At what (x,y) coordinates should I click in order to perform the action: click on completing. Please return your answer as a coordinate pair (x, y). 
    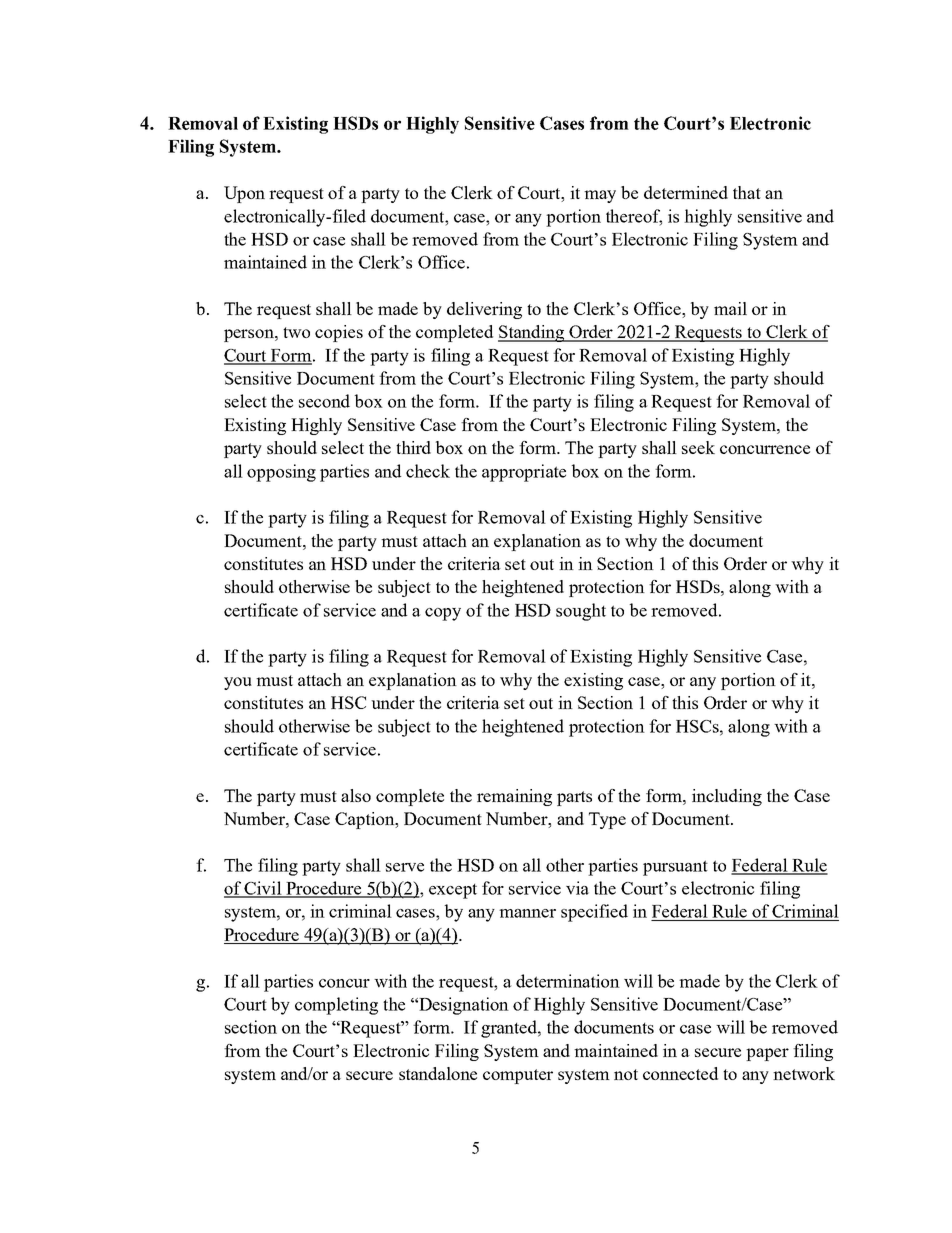
    Looking at the image, I should click on (336, 1006).
